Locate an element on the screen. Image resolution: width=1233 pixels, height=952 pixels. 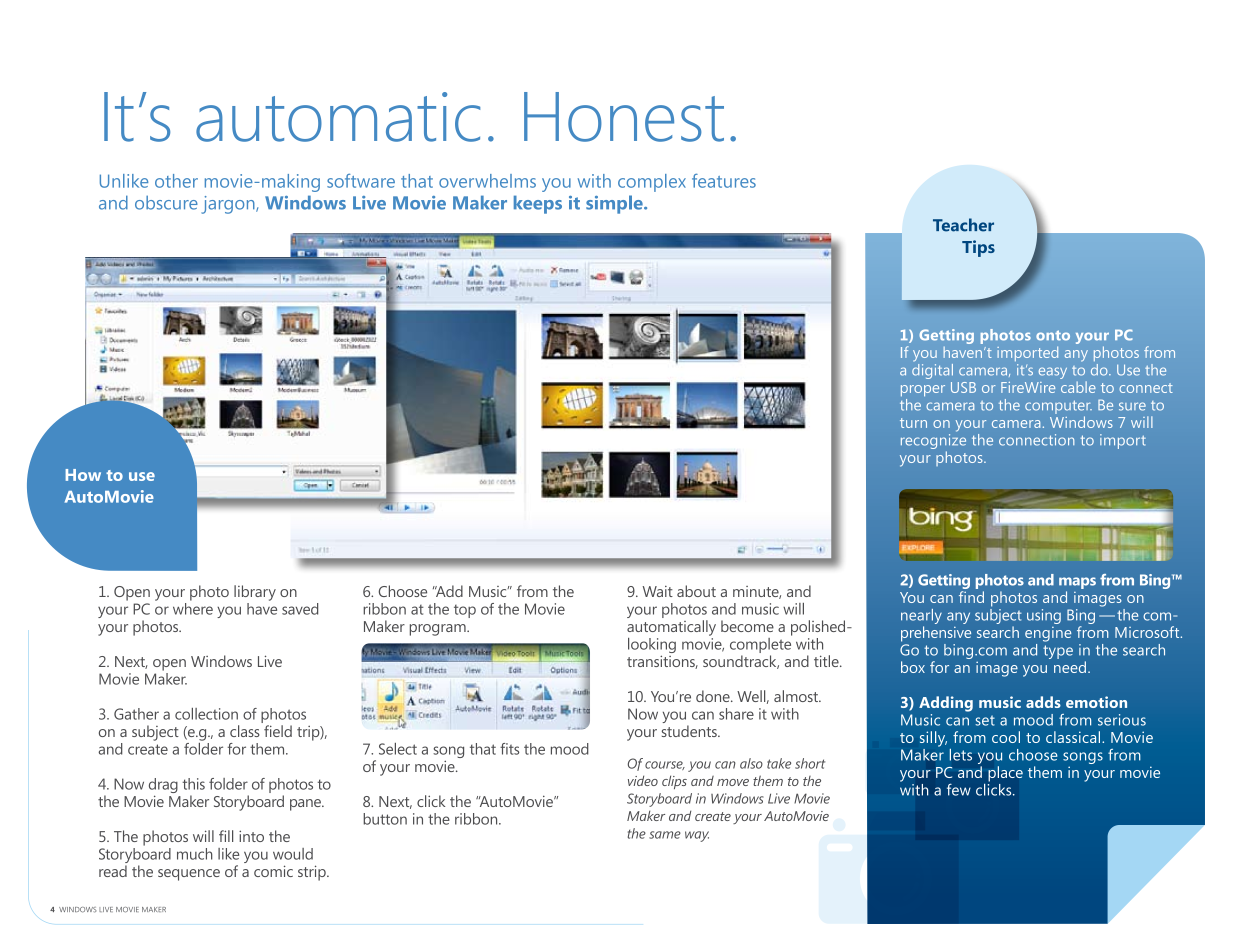
Teacher is located at coordinates (963, 225).
